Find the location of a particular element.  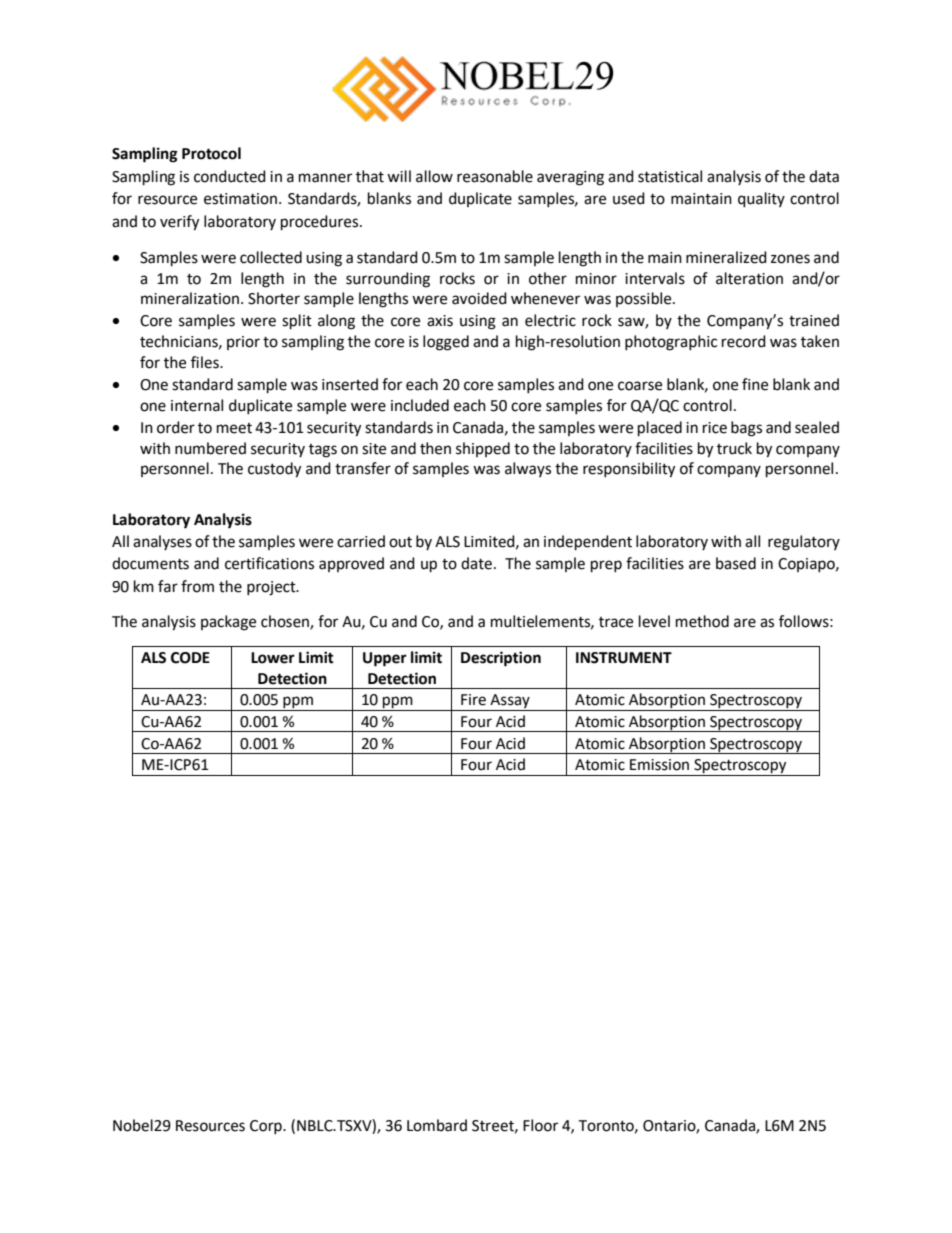

reasonable is located at coordinates (495, 176).
